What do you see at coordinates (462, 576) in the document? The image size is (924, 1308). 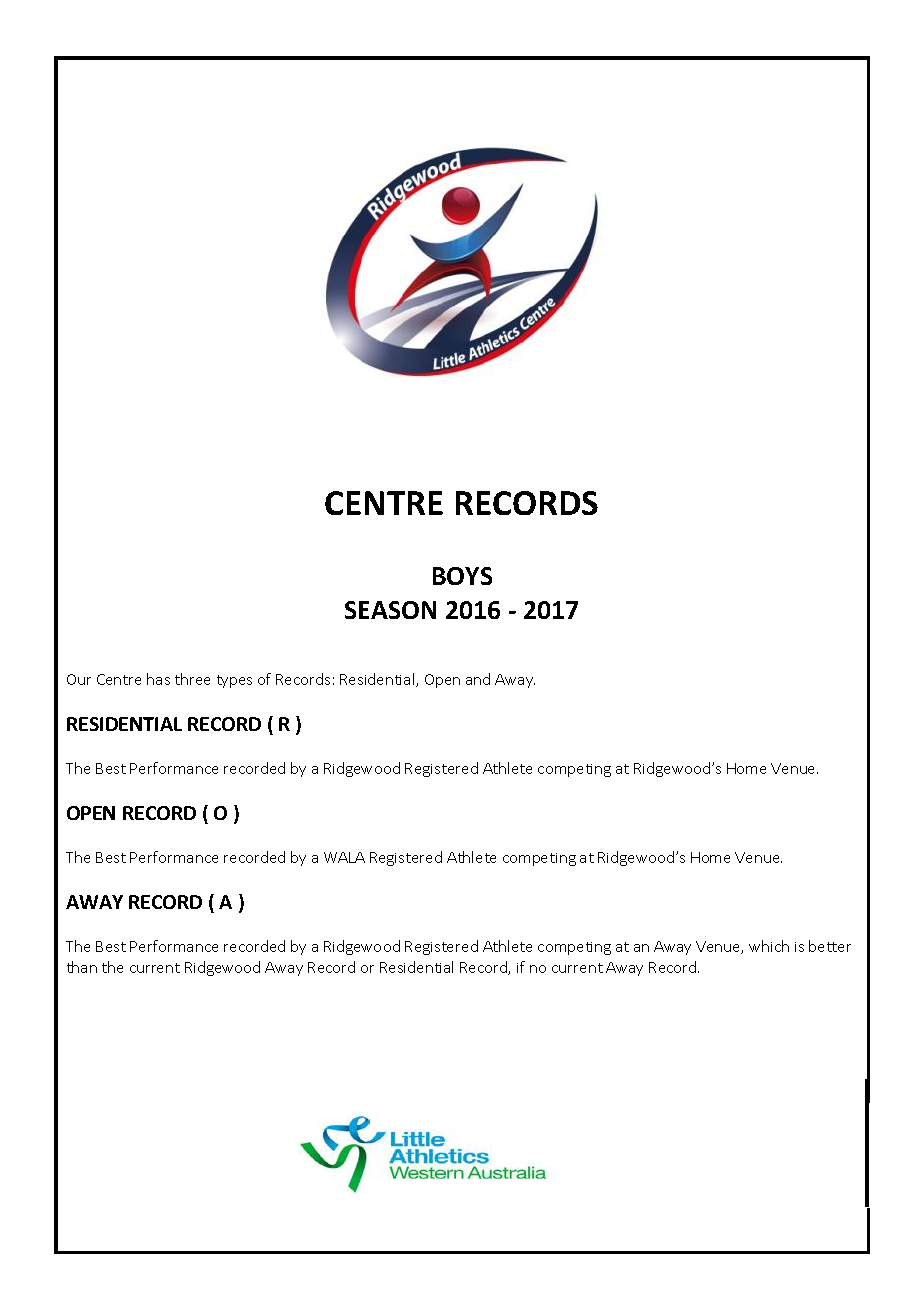 I see `BOYS` at bounding box center [462, 576].
